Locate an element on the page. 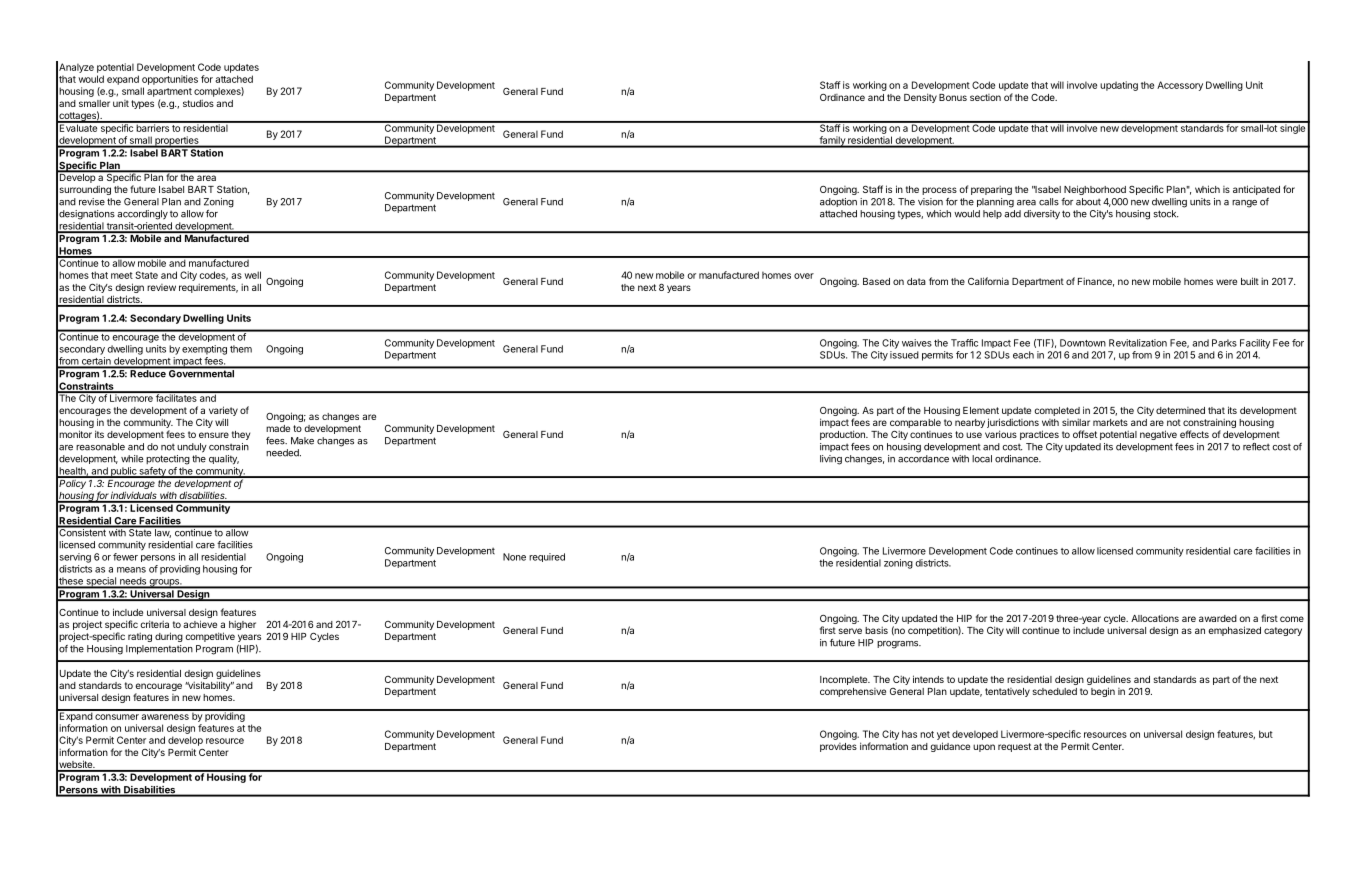  were is located at coordinates (1226, 282).
